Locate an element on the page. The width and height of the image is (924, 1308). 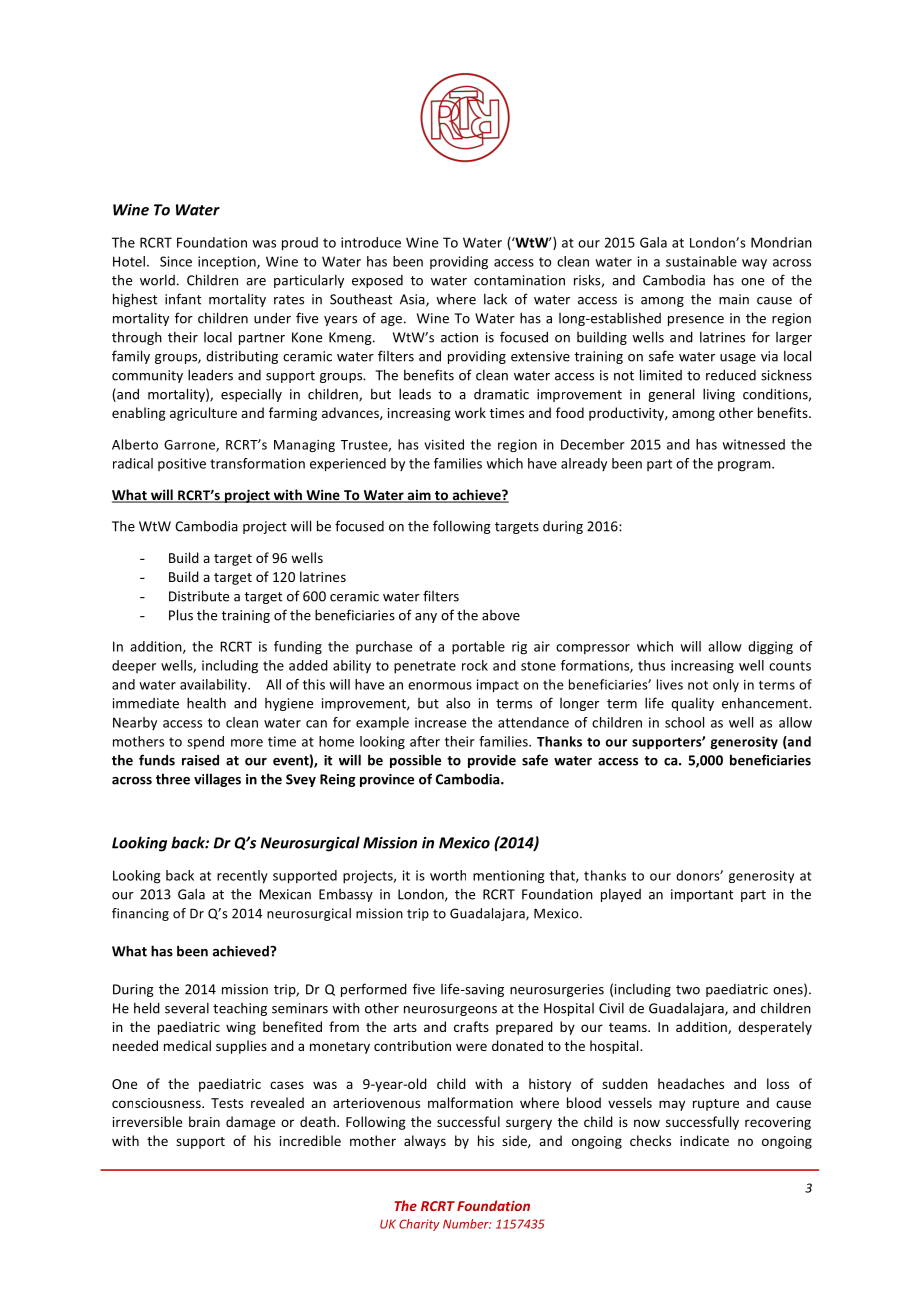
brain is located at coordinates (204, 1121).
